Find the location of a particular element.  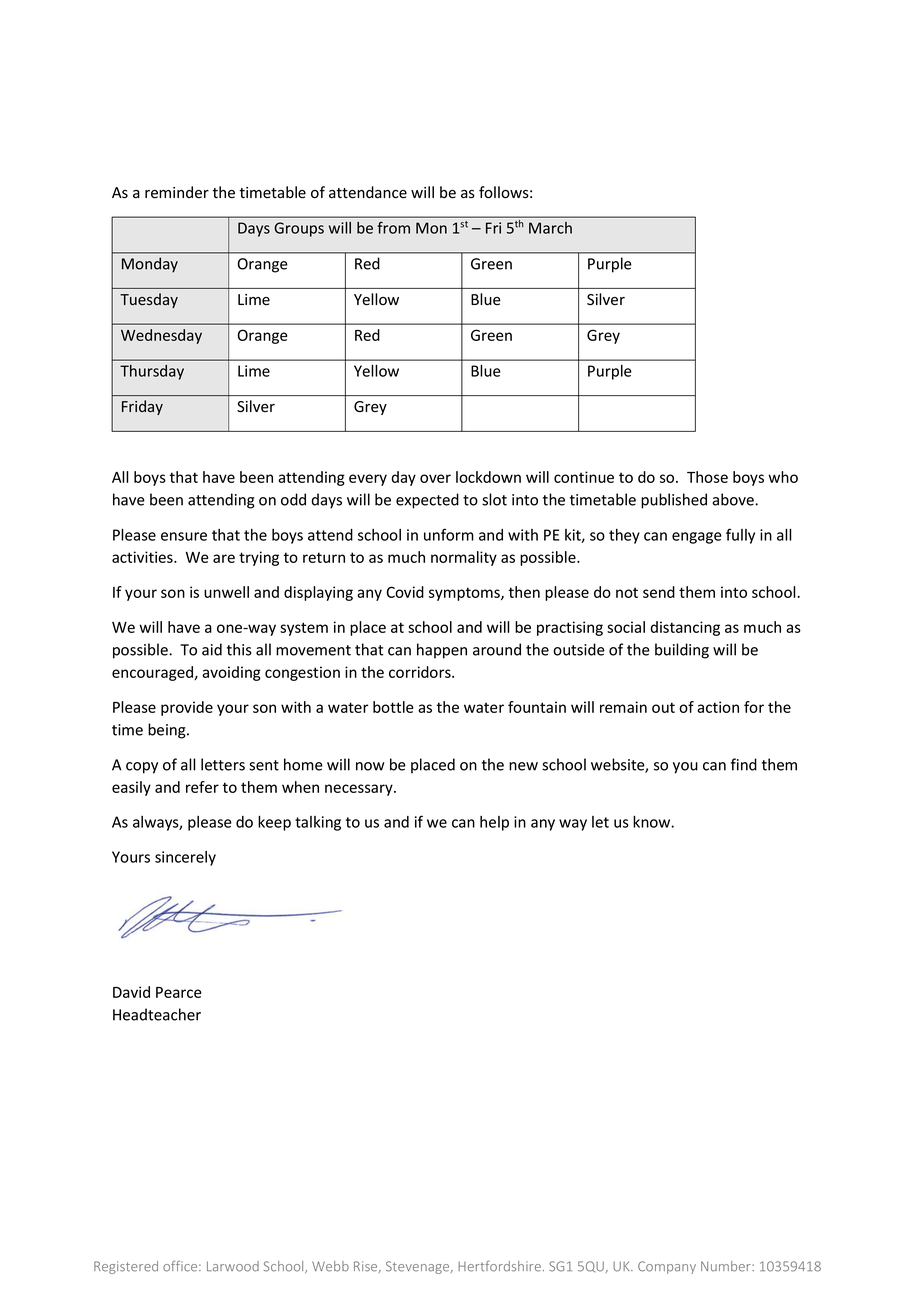

from is located at coordinates (393, 227).
